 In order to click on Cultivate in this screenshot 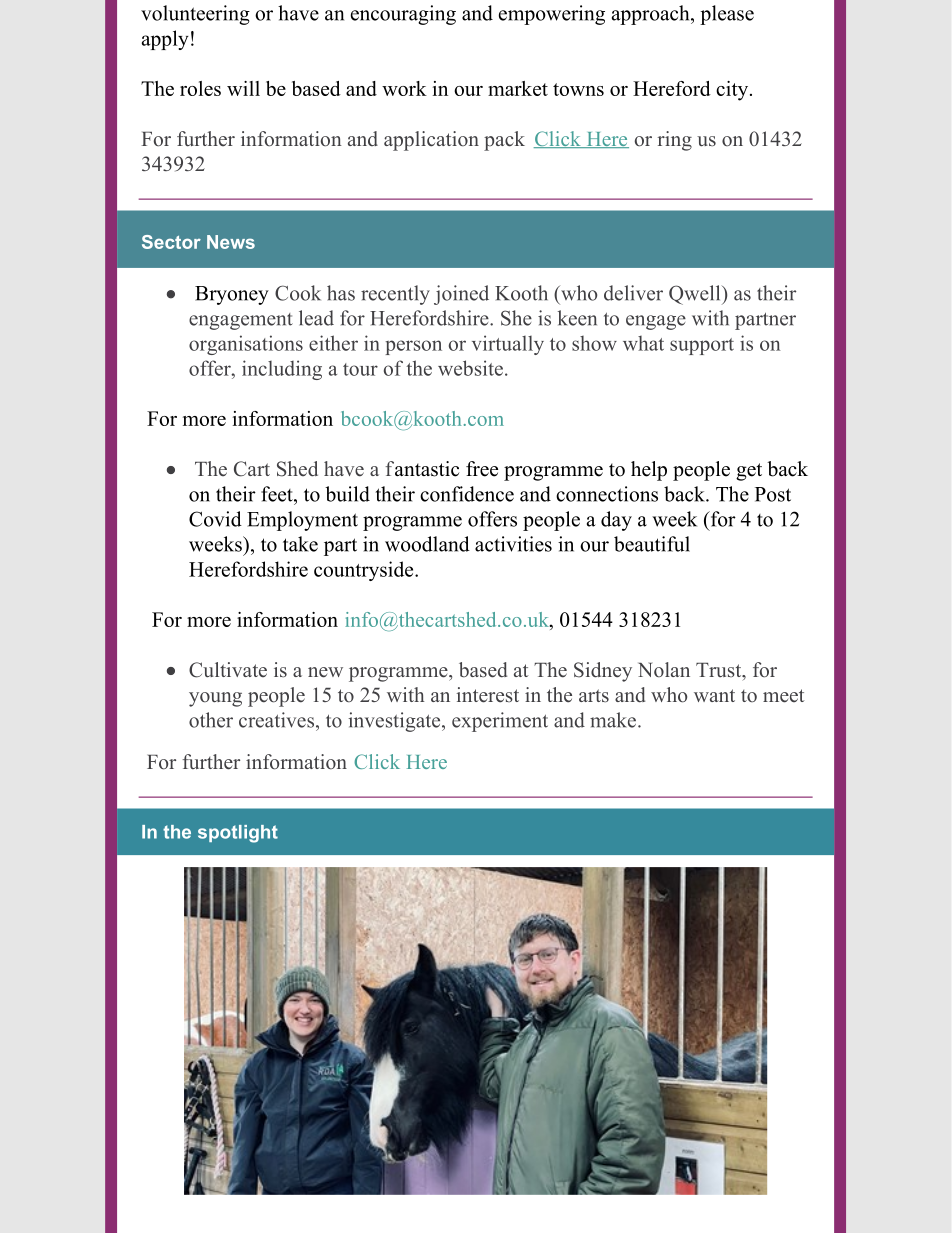, I will do `click(228, 670)`.
